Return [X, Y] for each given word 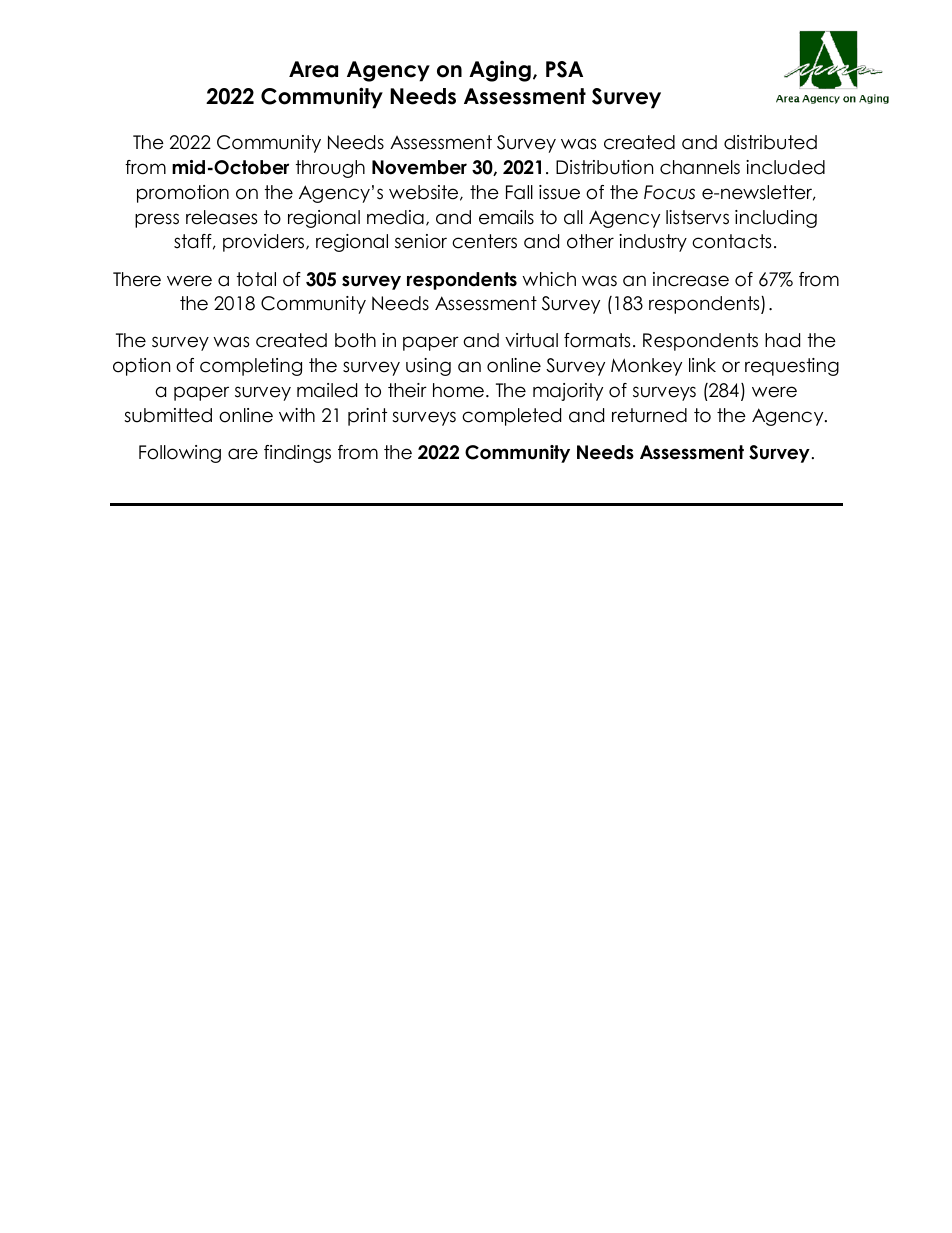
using [428, 367]
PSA [564, 69]
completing [251, 367]
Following [180, 454]
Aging [500, 71]
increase [691, 279]
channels [700, 167]
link [702, 365]
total [256, 279]
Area [313, 69]
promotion [183, 194]
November [419, 167]
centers [484, 241]
